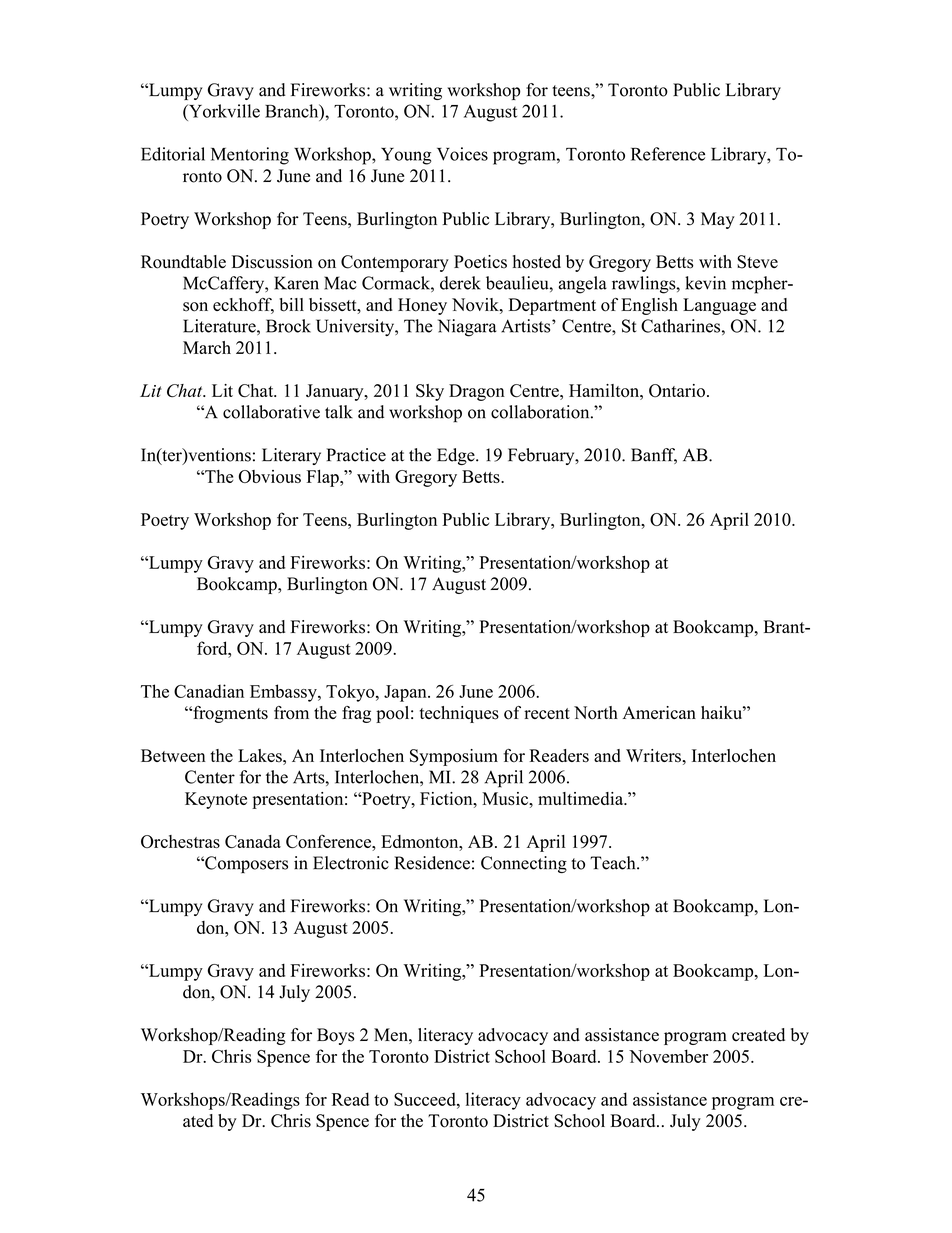 The height and width of the screenshot is (1233, 952). What do you see at coordinates (454, 757) in the screenshot?
I see `Symposium` at bounding box center [454, 757].
